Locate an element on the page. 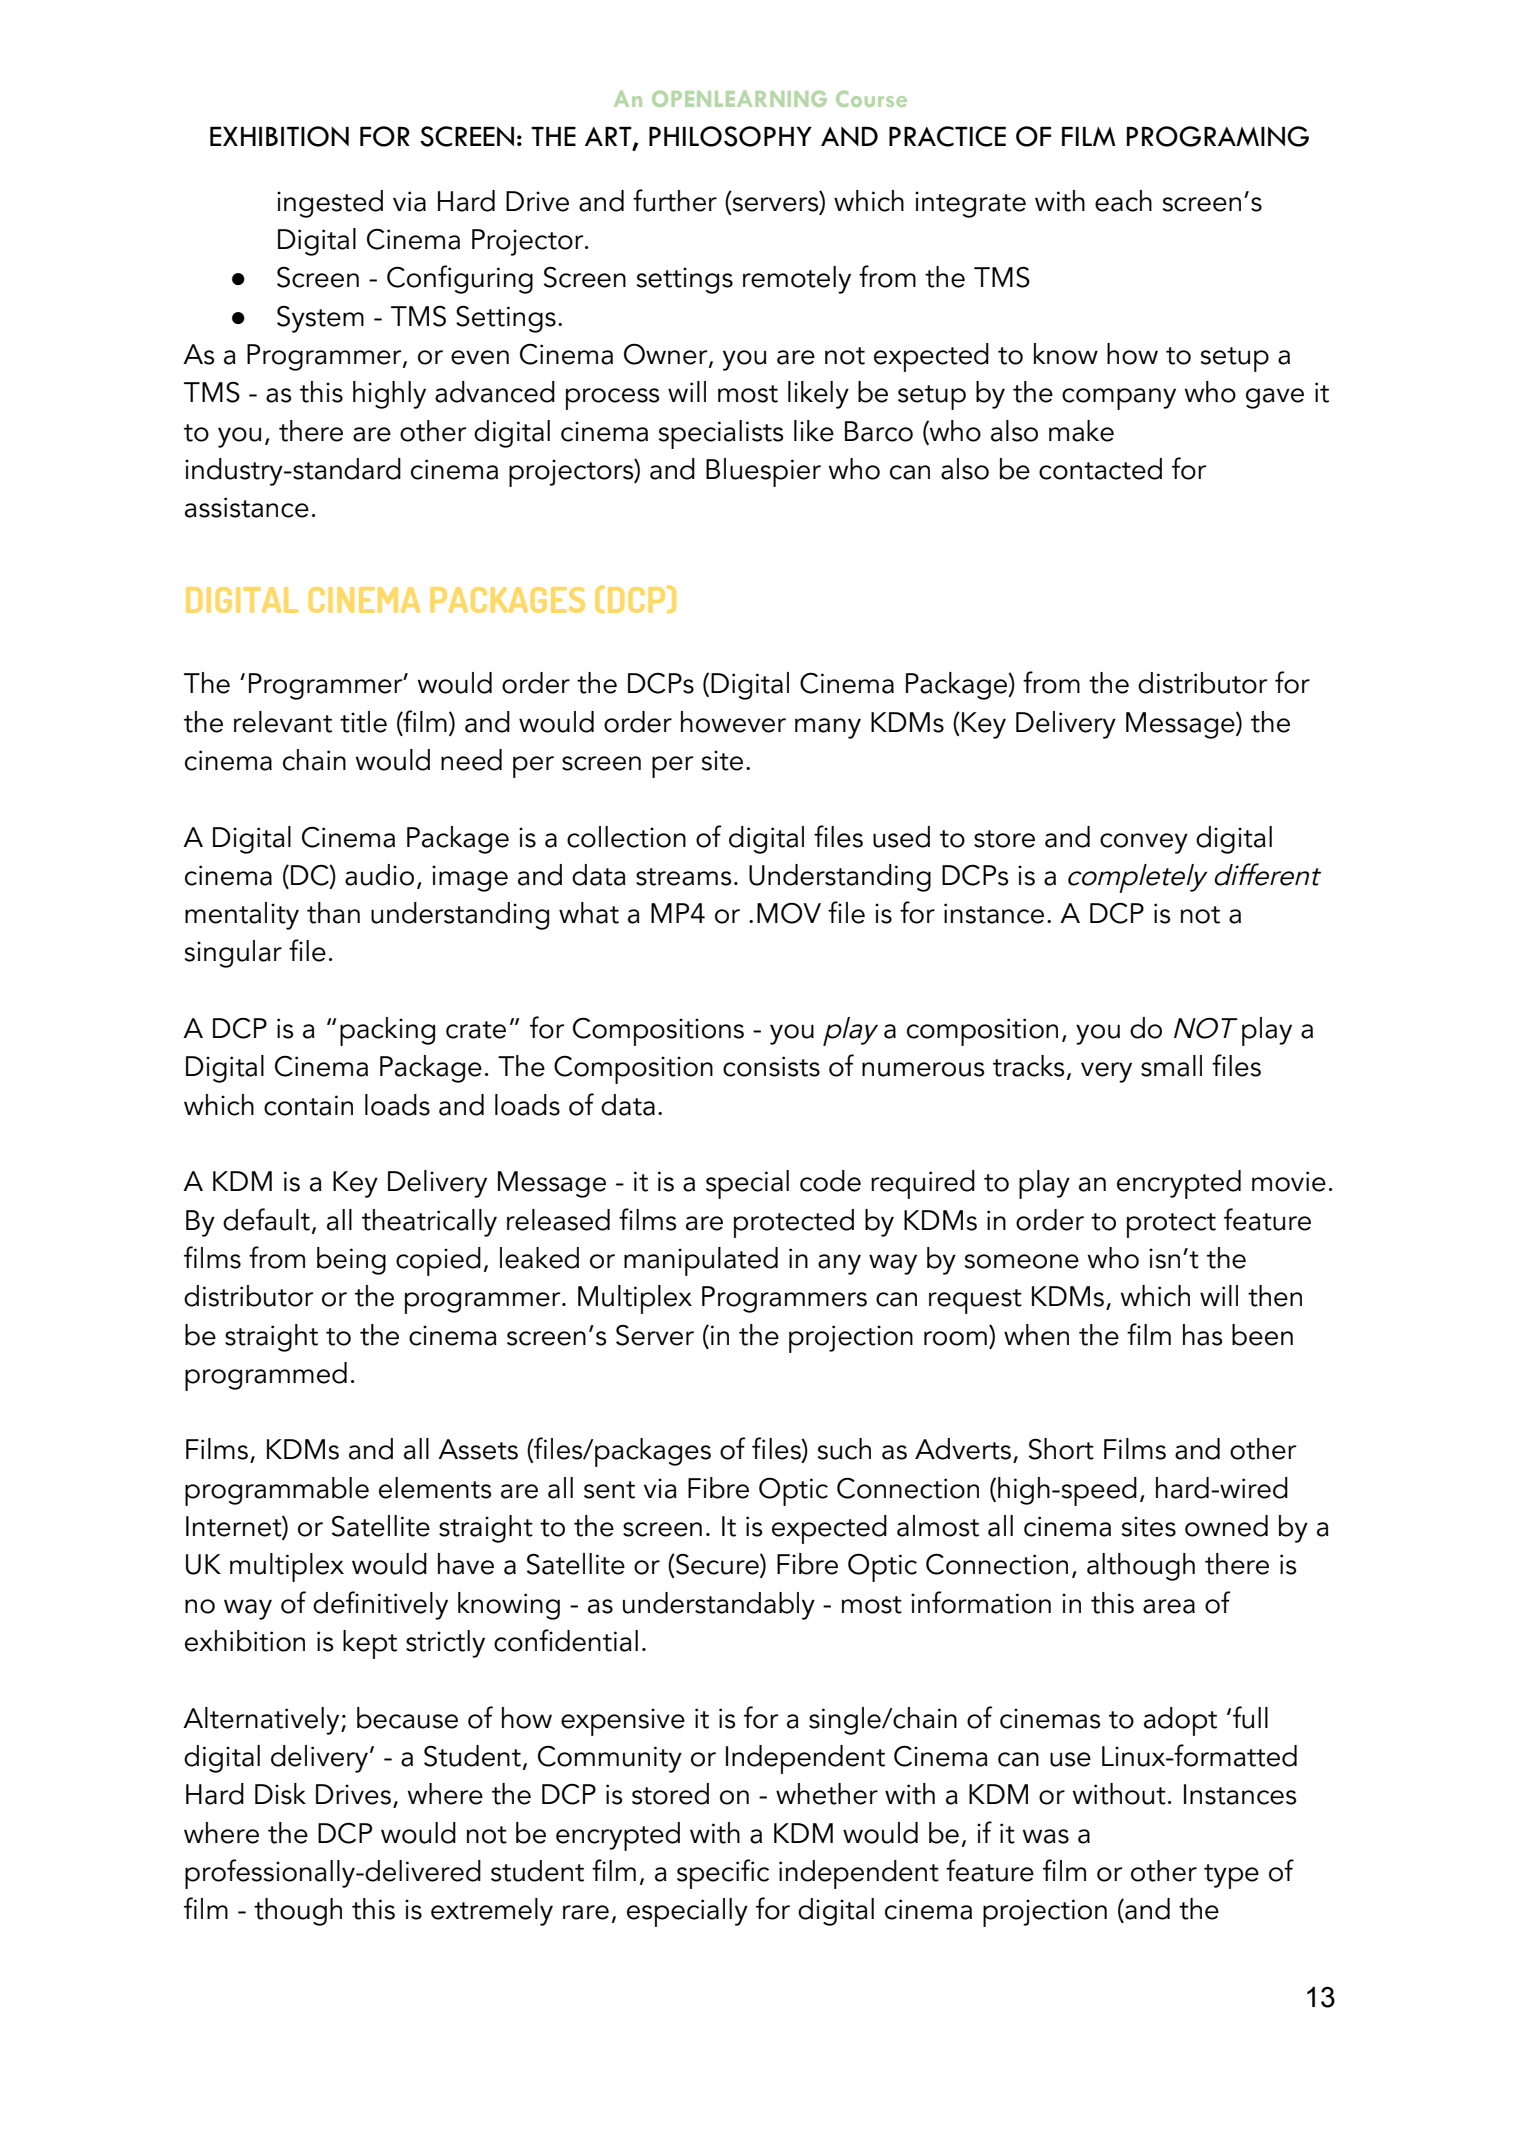  being is located at coordinates (351, 1261).
